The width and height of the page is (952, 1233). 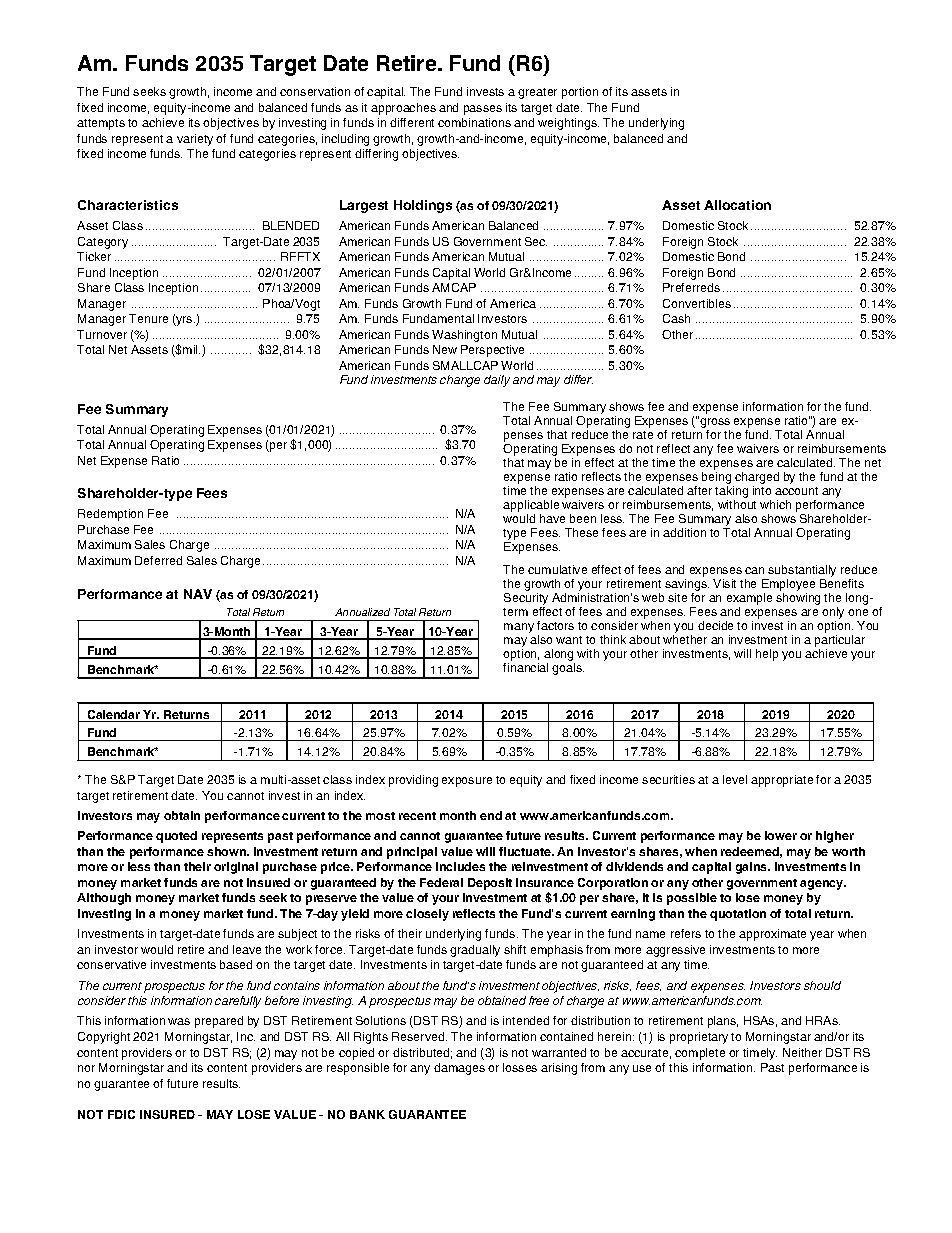 I want to click on variety, so click(x=195, y=140).
